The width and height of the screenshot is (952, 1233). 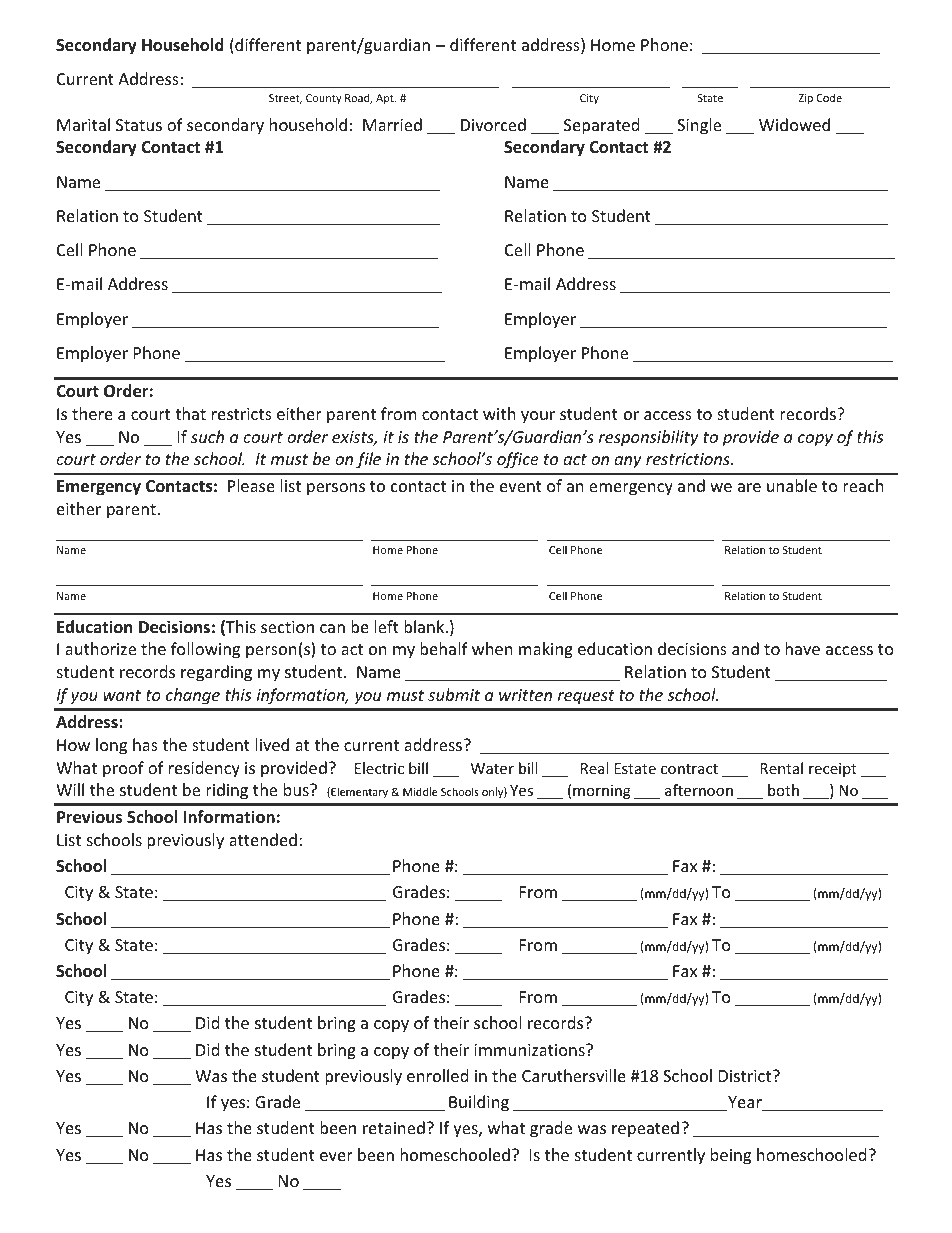 I want to click on Status, so click(x=139, y=125).
